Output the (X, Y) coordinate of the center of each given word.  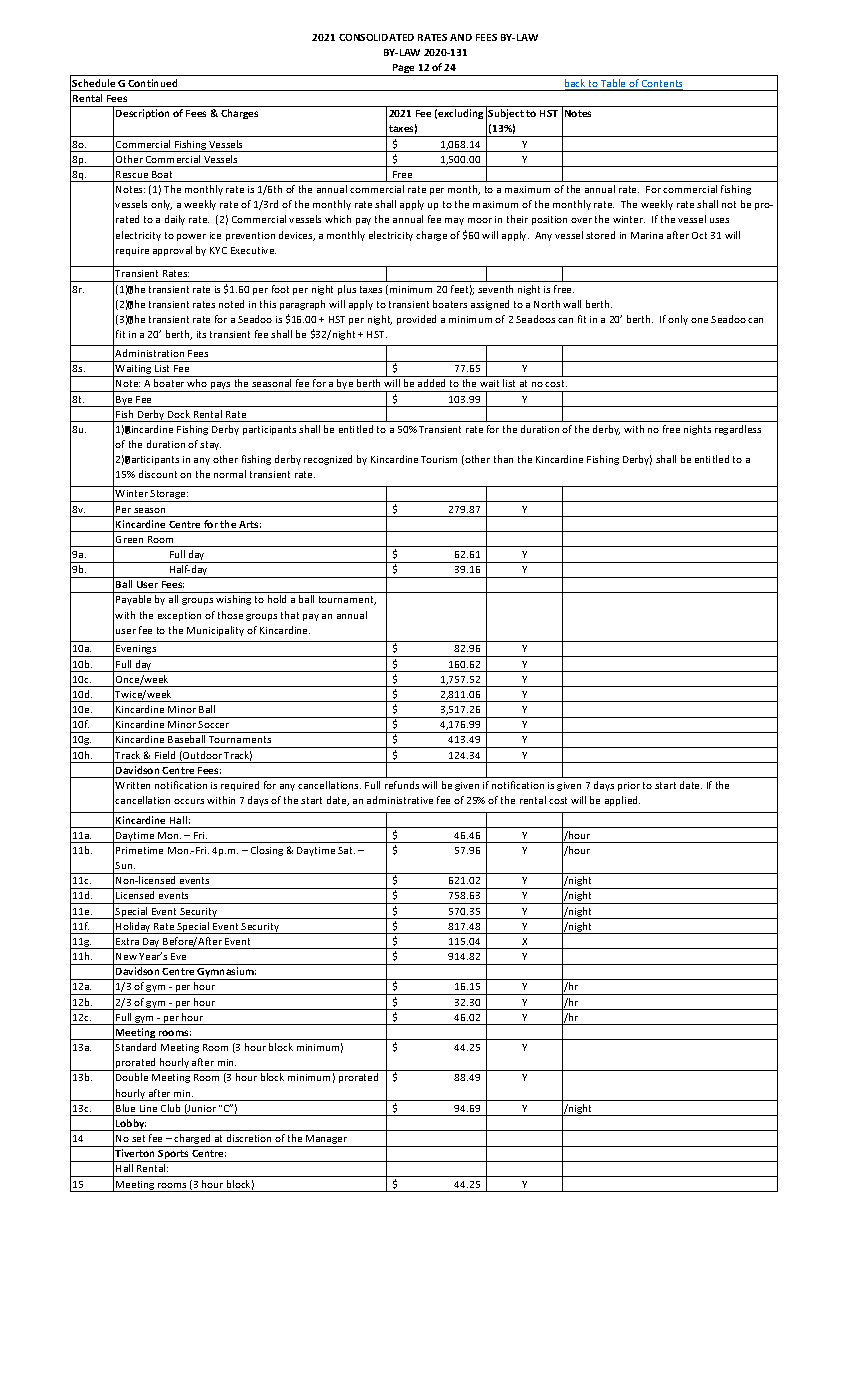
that (290, 615)
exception (179, 616)
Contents (661, 85)
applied (622, 801)
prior (629, 786)
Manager (327, 1141)
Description (142, 114)
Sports (174, 1156)
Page (404, 70)
